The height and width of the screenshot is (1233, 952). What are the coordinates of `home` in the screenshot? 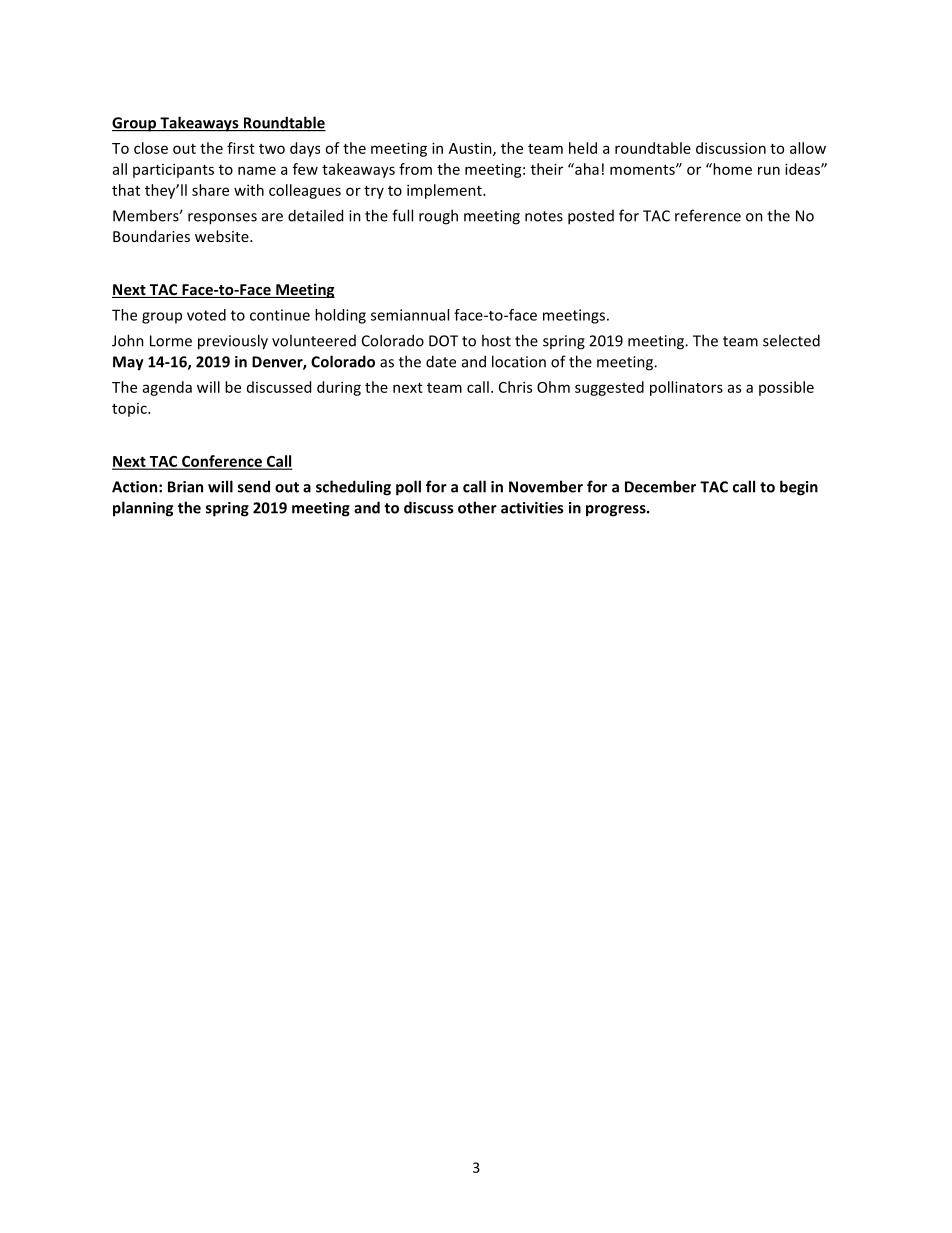 It's located at (731, 169).
